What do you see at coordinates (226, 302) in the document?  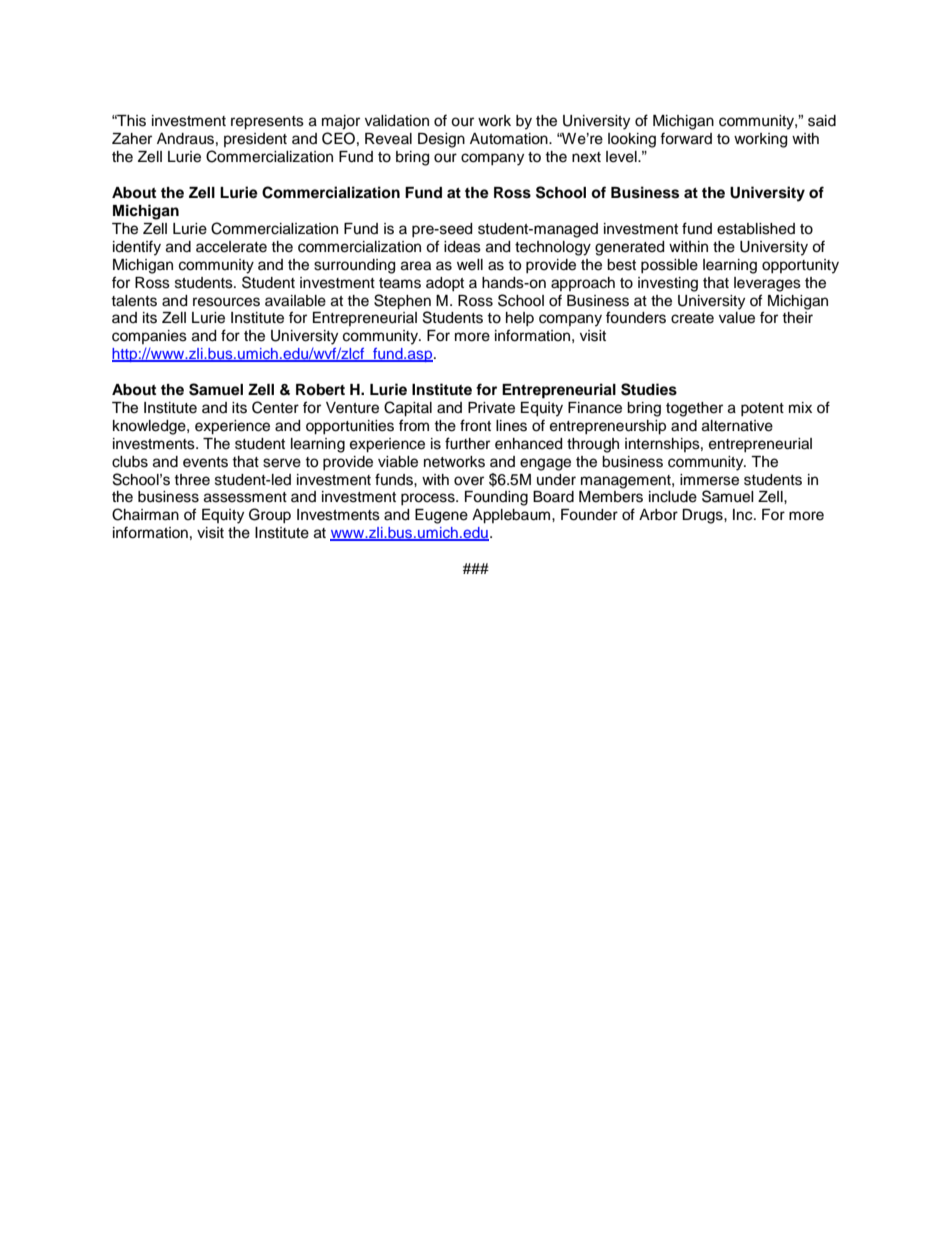 I see `resources` at bounding box center [226, 302].
